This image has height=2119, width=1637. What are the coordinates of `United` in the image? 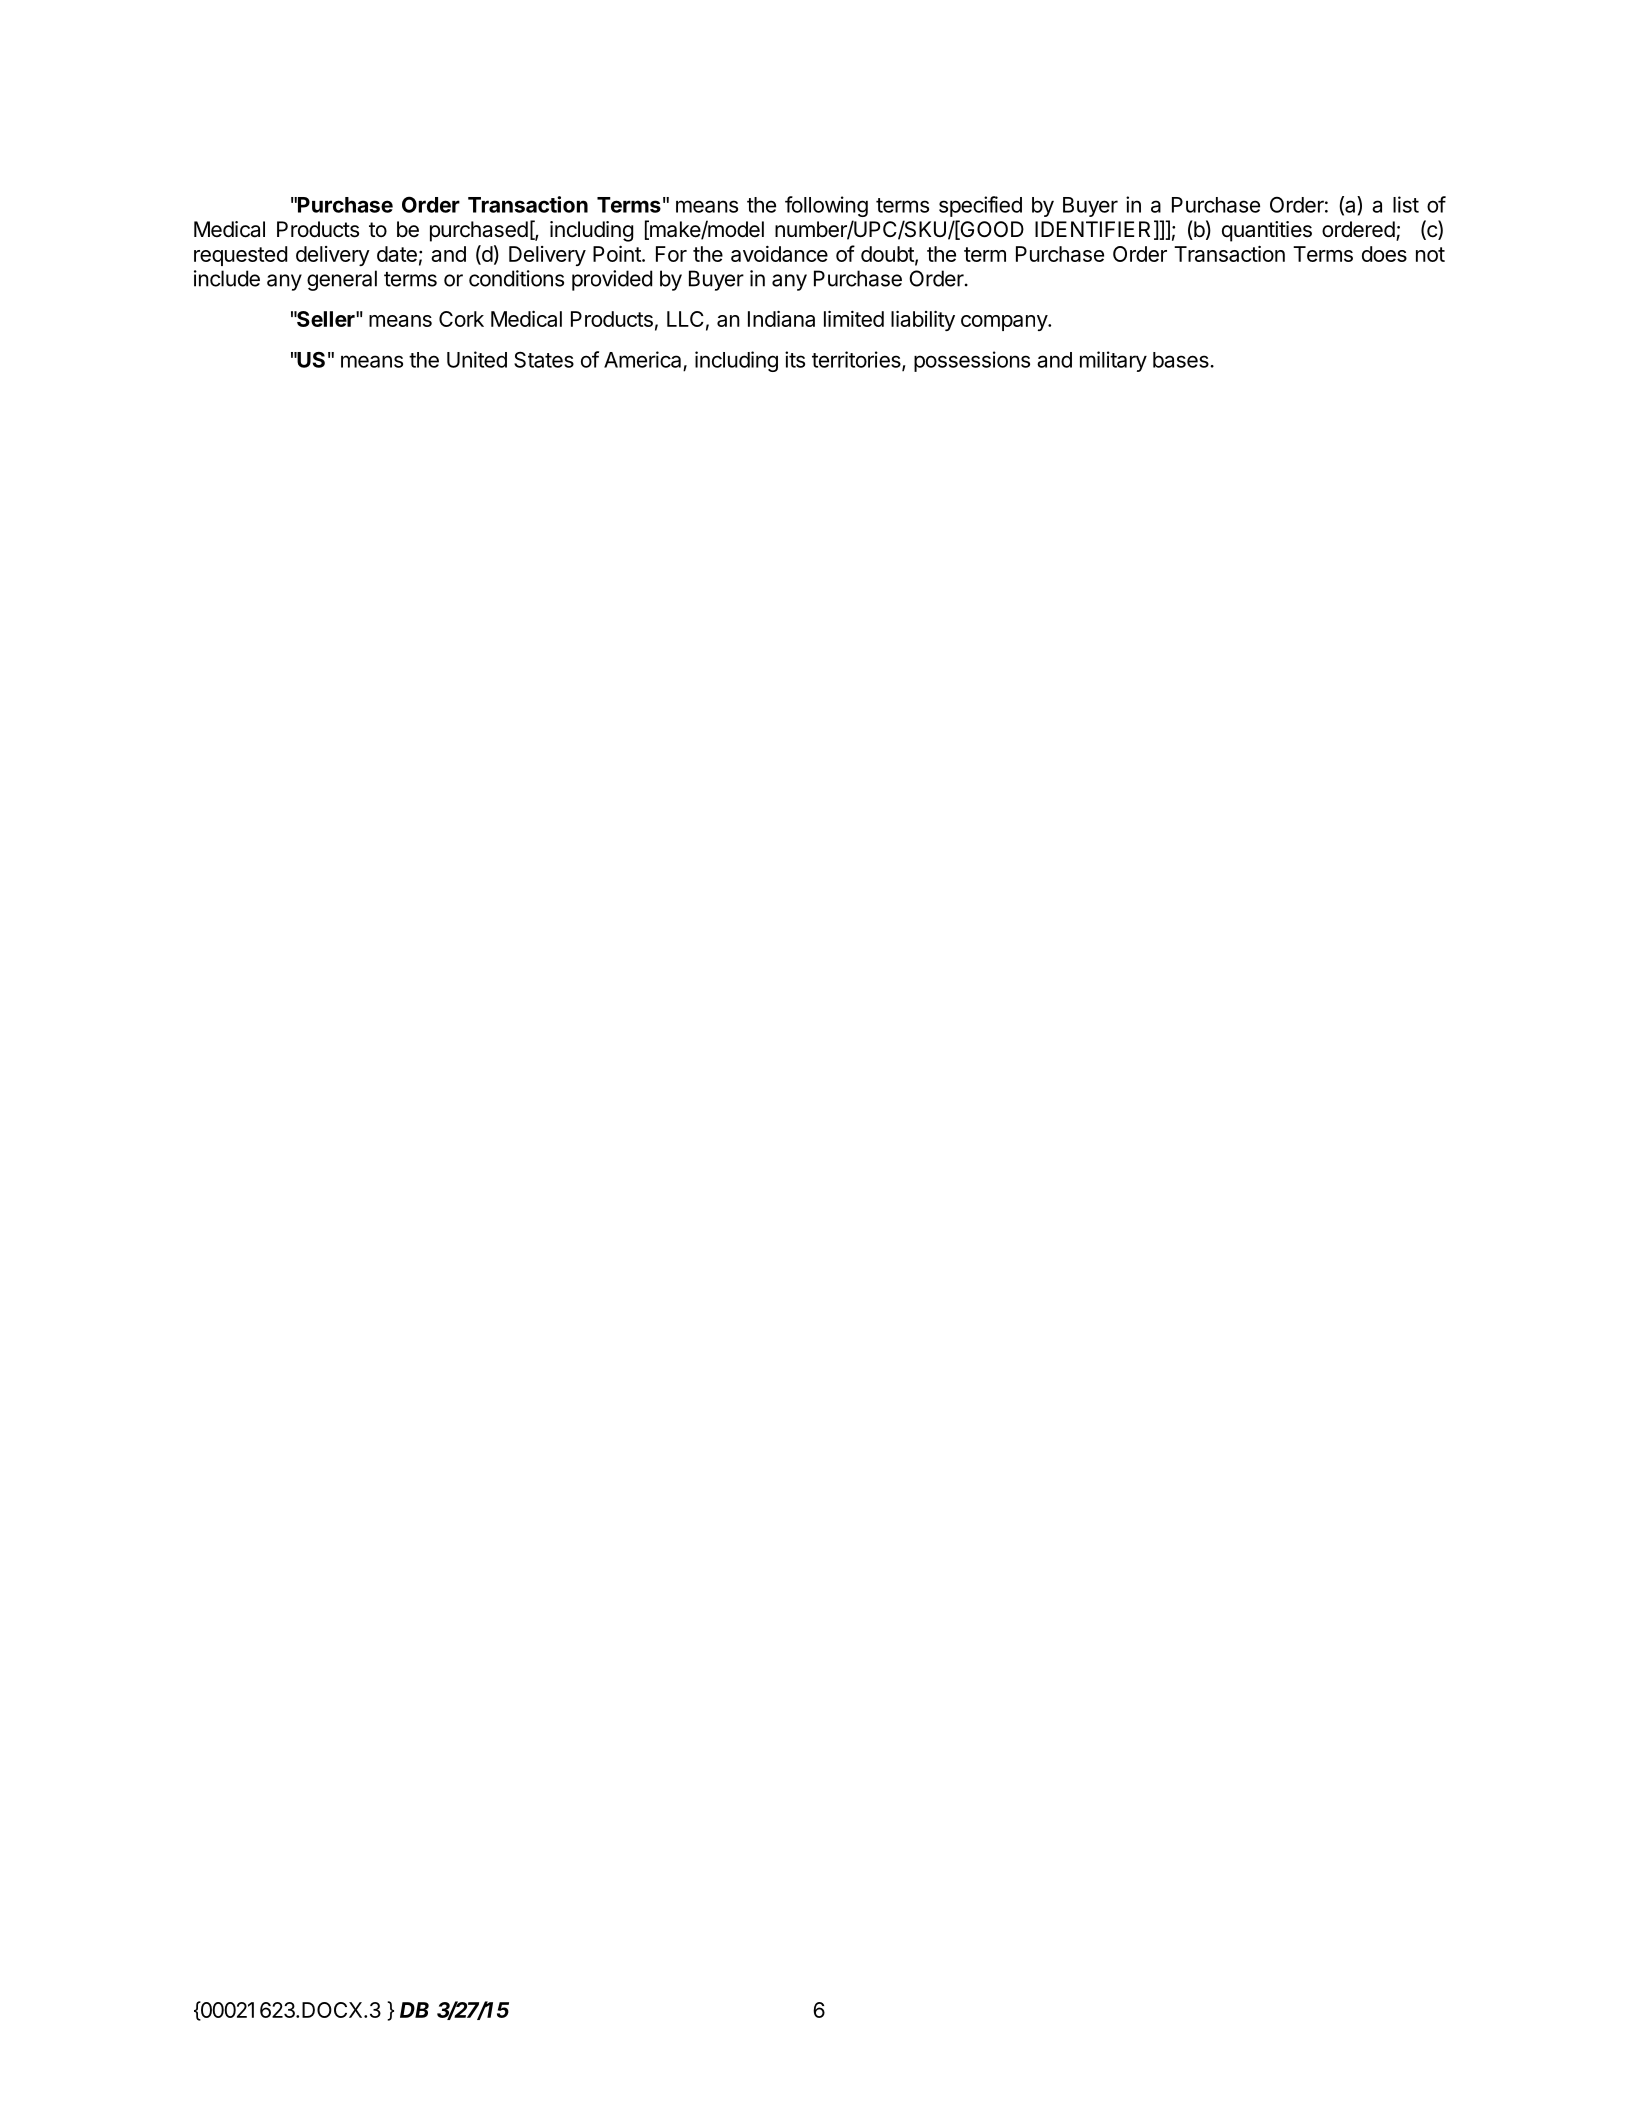 It's located at (477, 359).
